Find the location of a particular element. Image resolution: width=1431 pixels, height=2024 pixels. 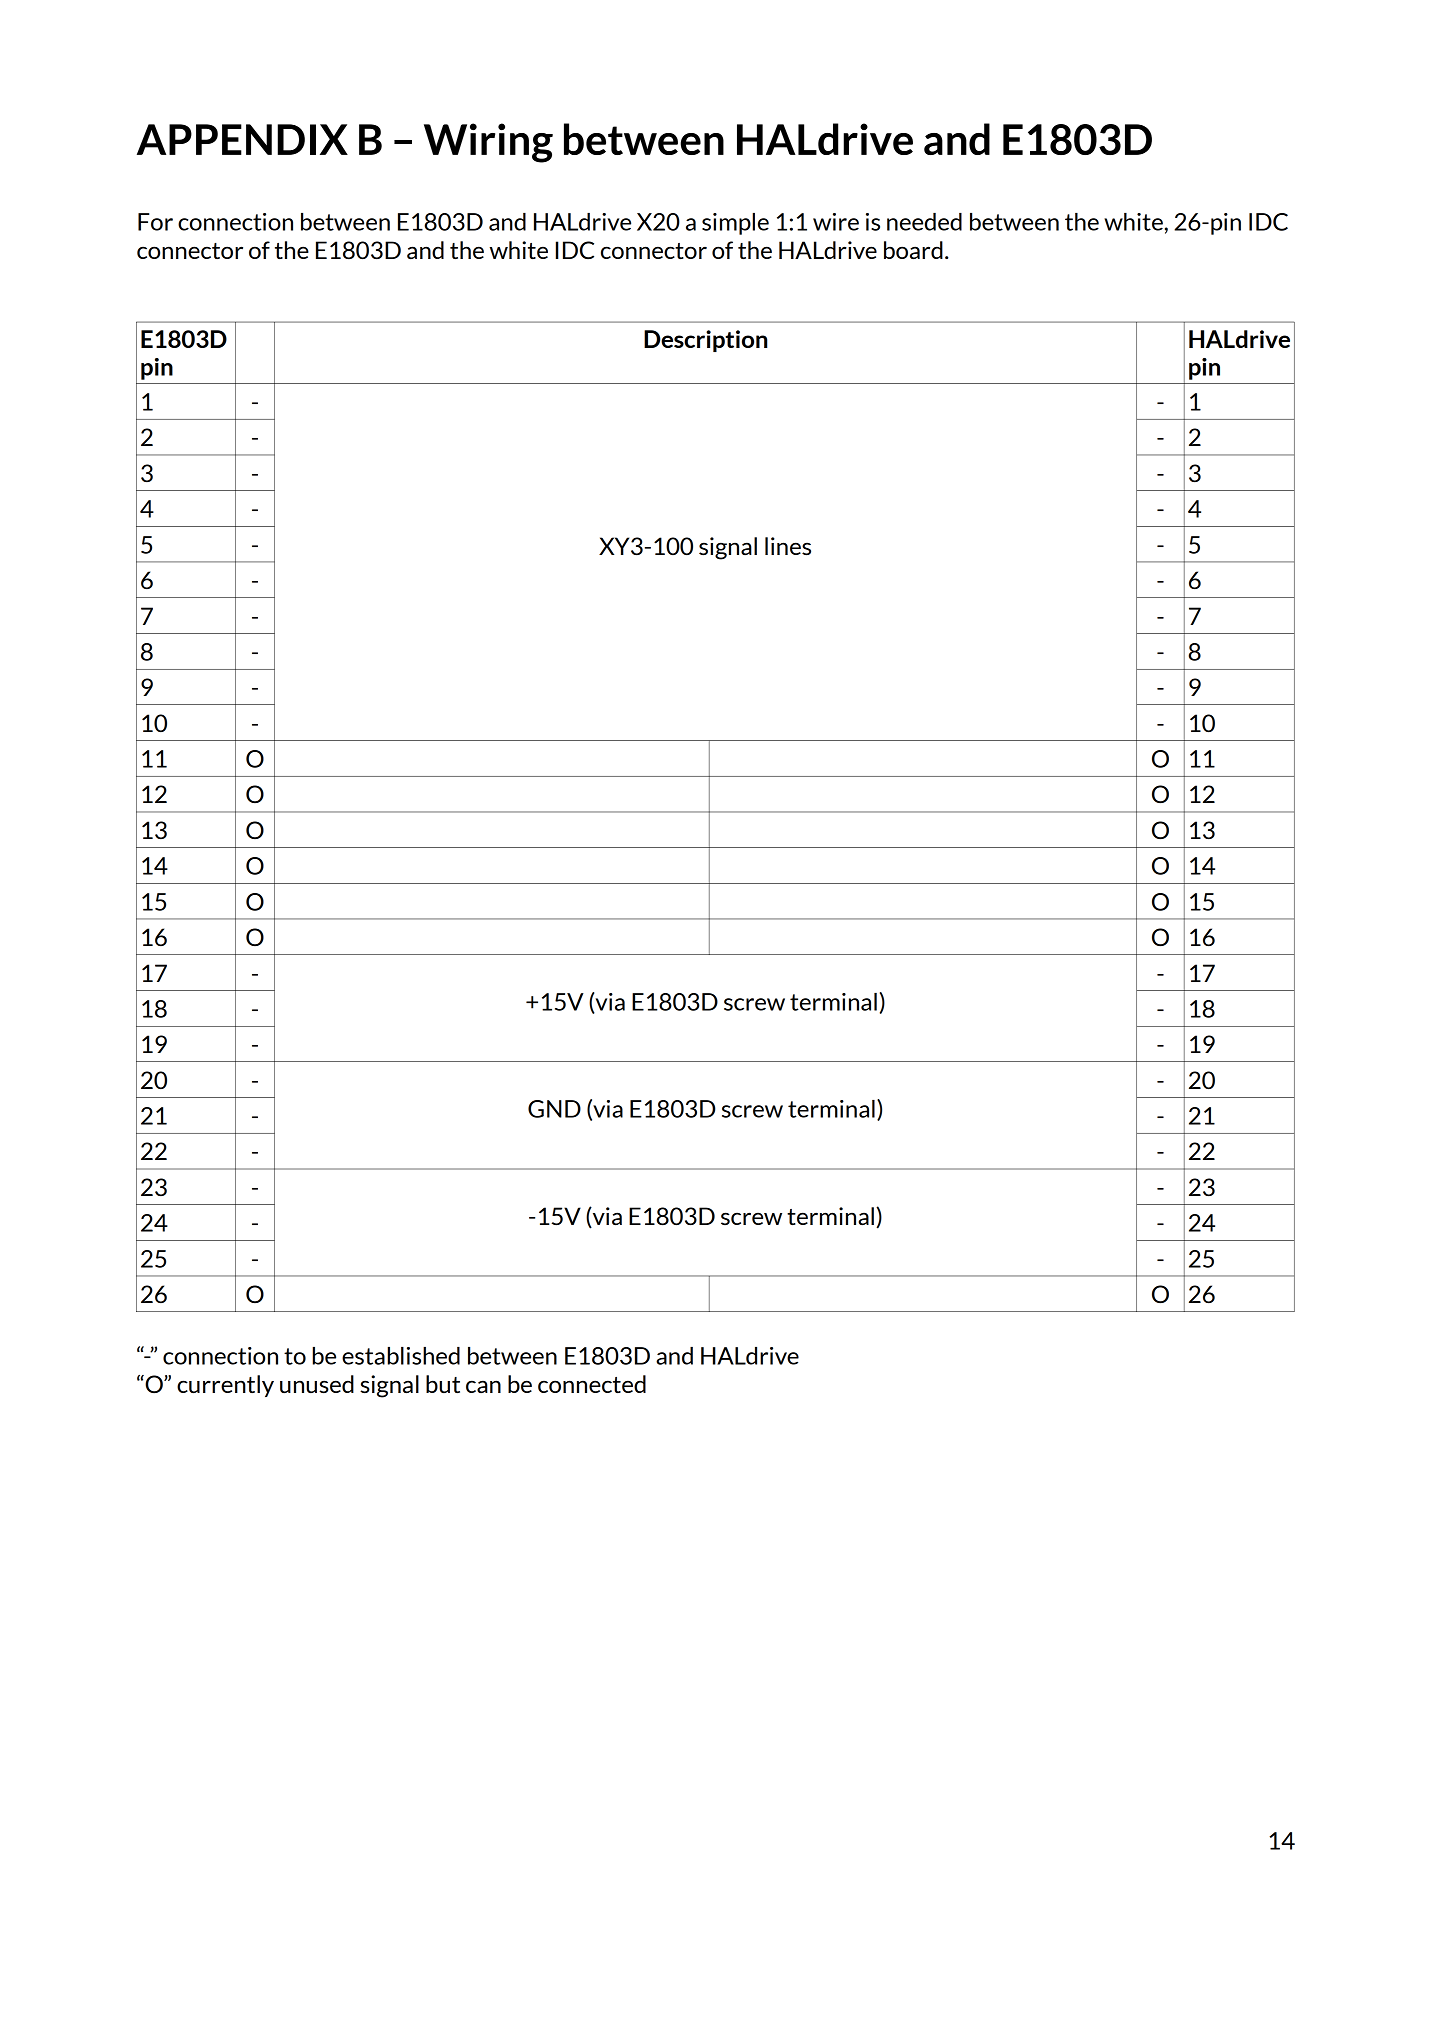

Description is located at coordinates (705, 341).
